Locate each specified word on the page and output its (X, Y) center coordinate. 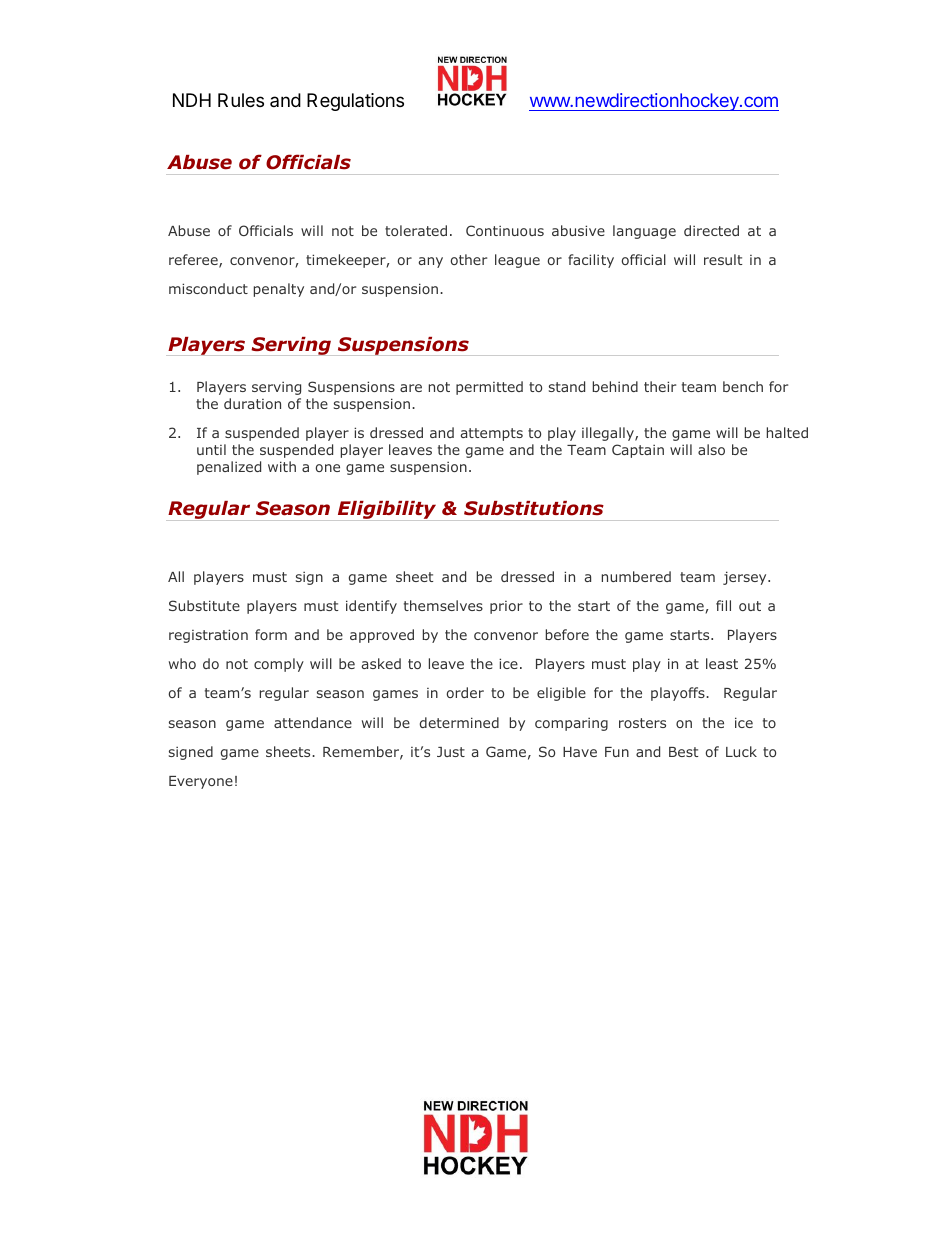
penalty (279, 290)
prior (506, 607)
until (211, 449)
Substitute (204, 605)
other (469, 259)
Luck (741, 751)
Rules (241, 100)
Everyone (201, 782)
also (711, 449)
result (723, 259)
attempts (491, 434)
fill (723, 605)
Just (451, 752)
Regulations (355, 102)
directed (711, 230)
